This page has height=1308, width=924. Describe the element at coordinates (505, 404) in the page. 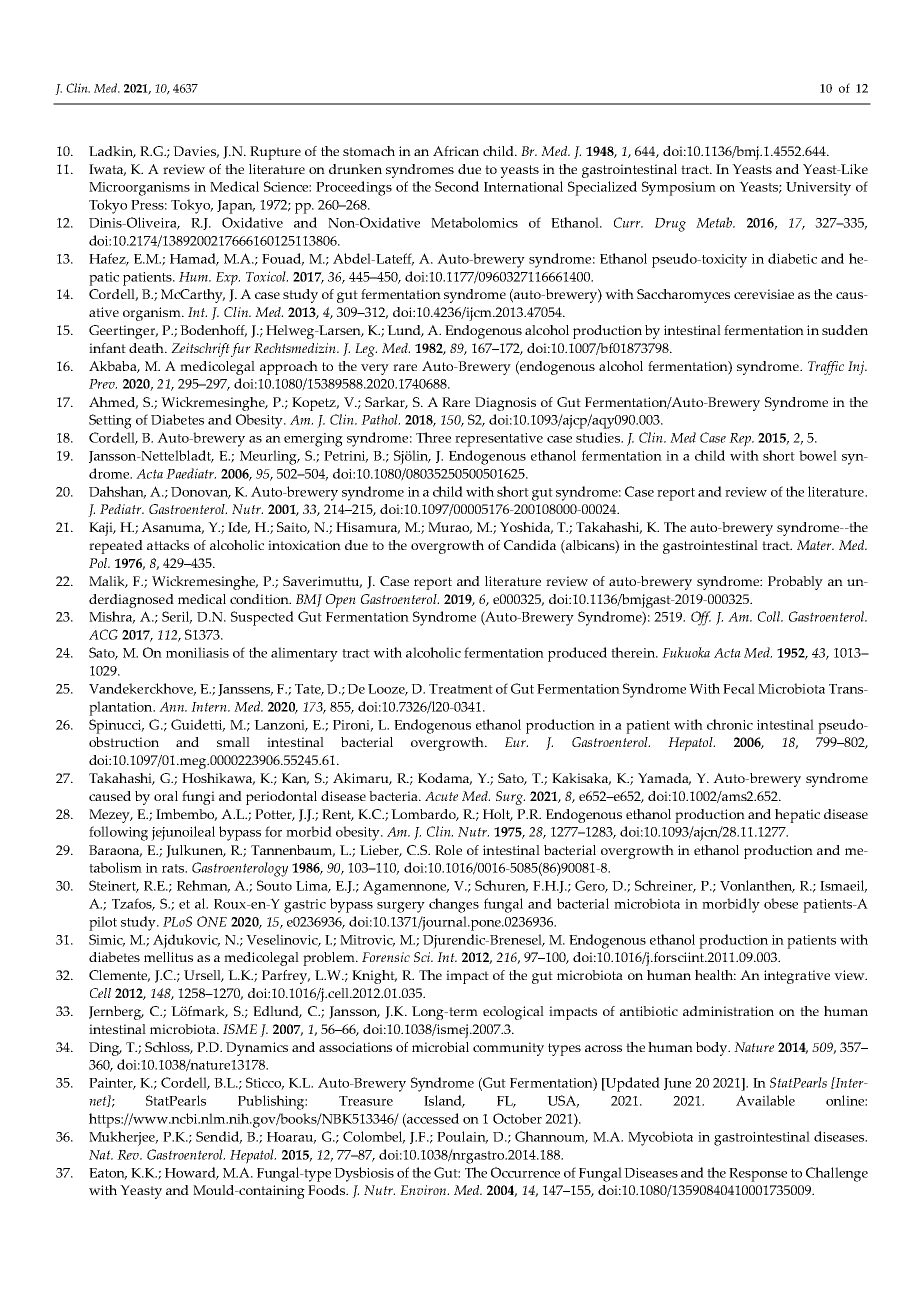

I see `Diagnosis` at that location.
